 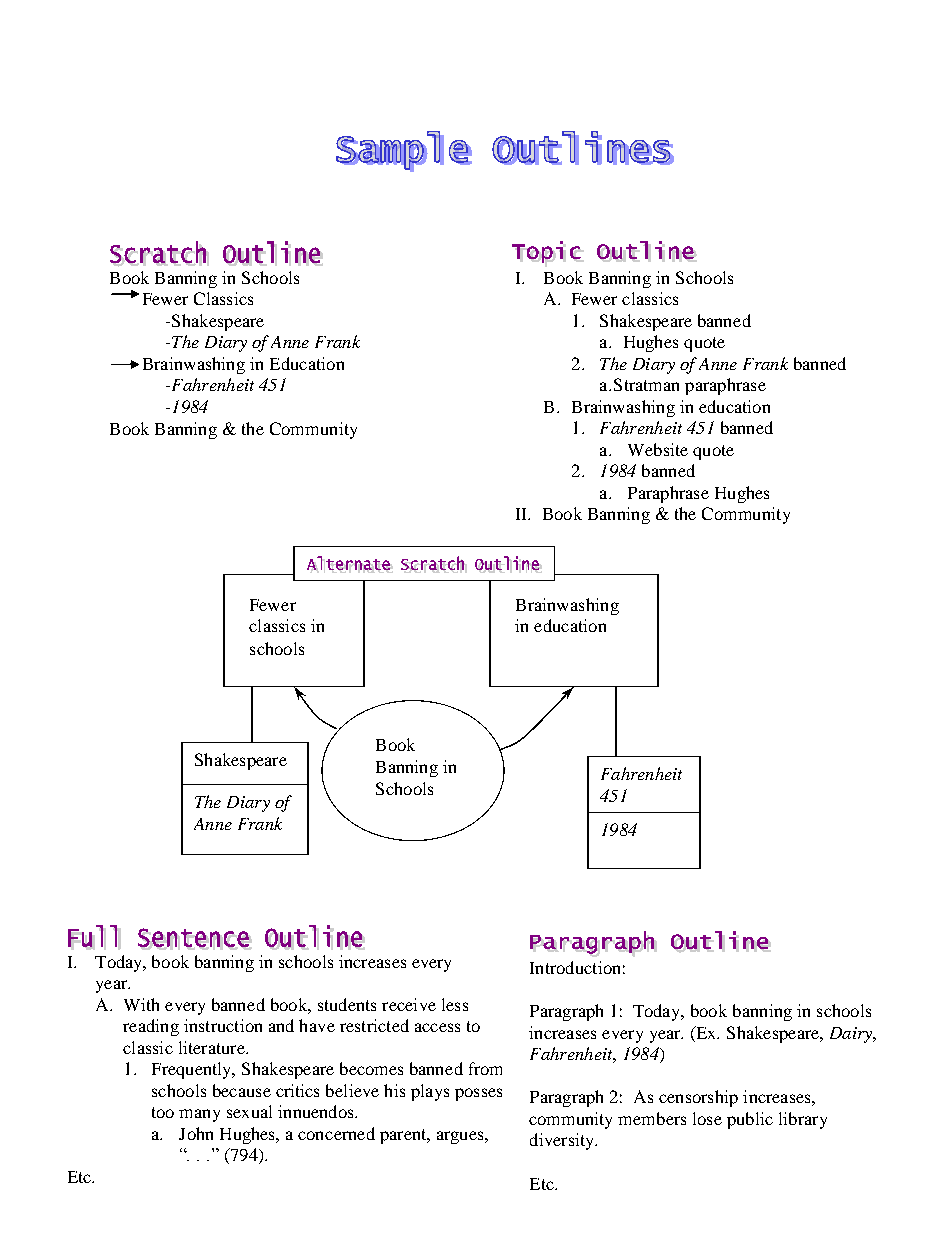 I want to click on students, so click(x=347, y=1004).
